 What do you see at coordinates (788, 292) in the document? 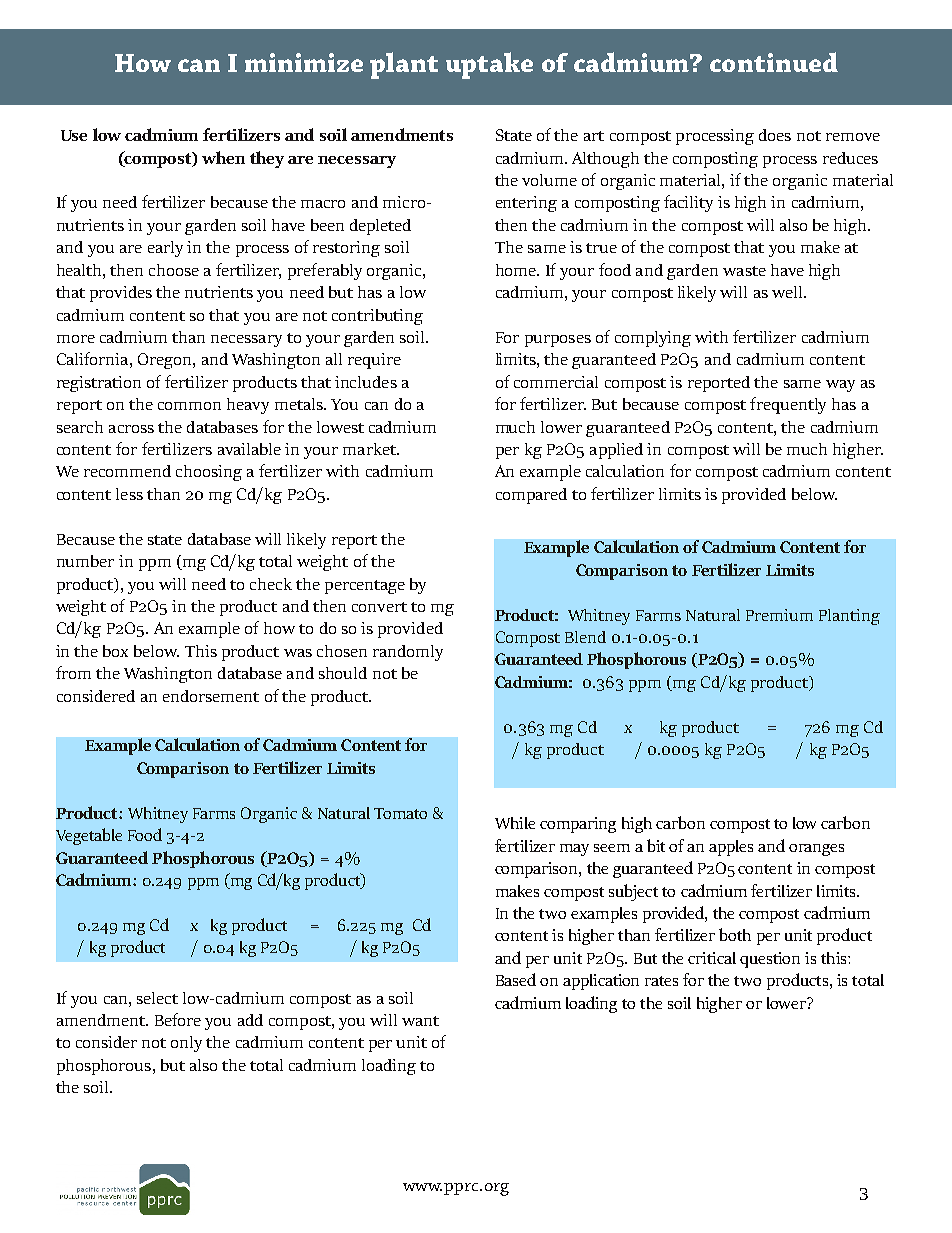
I see `well` at bounding box center [788, 292].
